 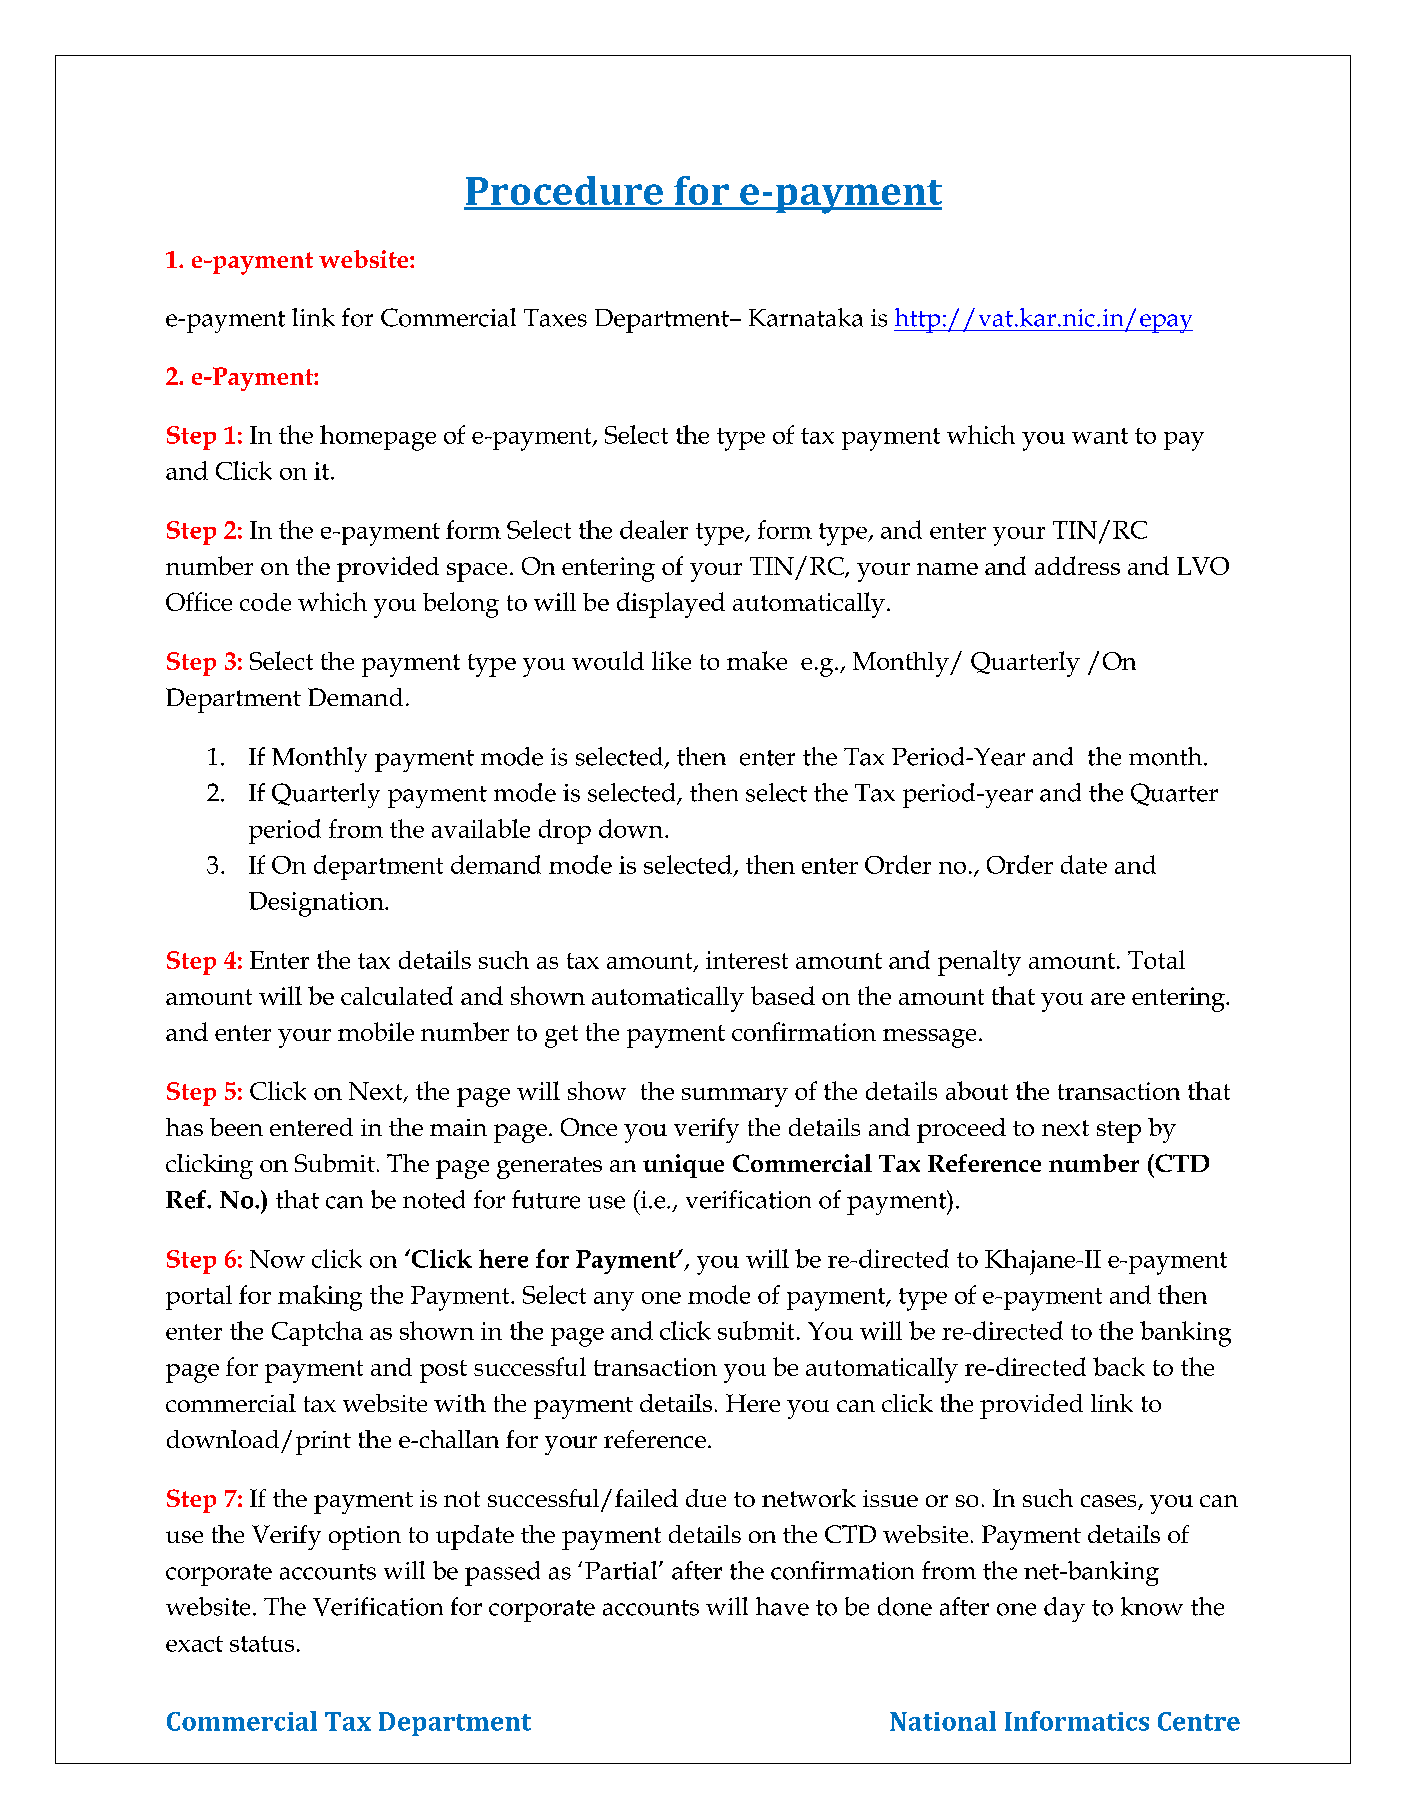 I want to click on Karnataka, so click(x=806, y=317).
